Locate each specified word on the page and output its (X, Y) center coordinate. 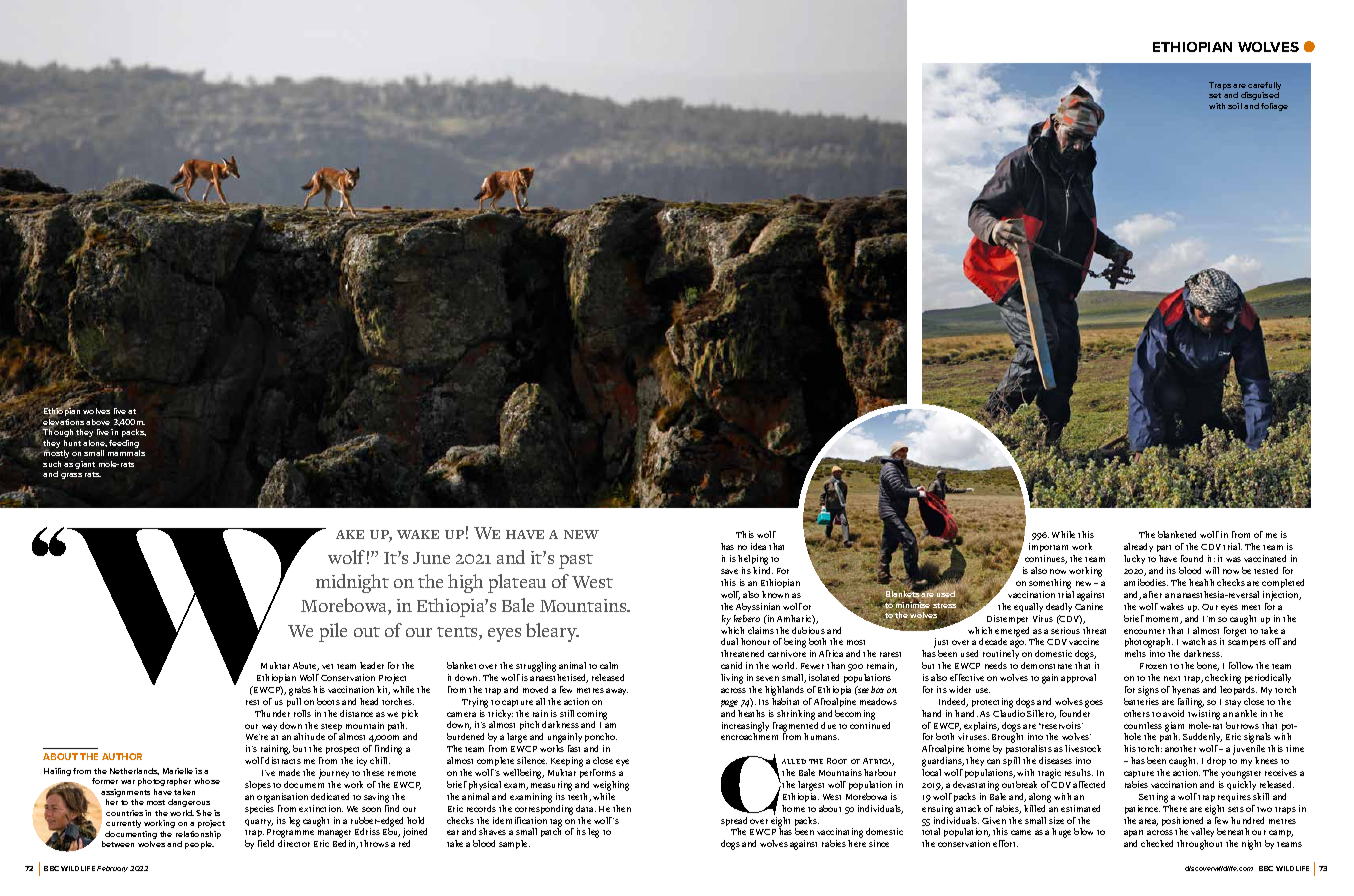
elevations (63, 422)
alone (95, 443)
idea (758, 546)
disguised (1260, 96)
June (431, 558)
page (729, 703)
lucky (1134, 559)
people (199, 845)
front (1241, 534)
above (98, 422)
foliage (1274, 107)
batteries (1141, 701)
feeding (124, 444)
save (729, 571)
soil (1235, 106)
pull (294, 702)
